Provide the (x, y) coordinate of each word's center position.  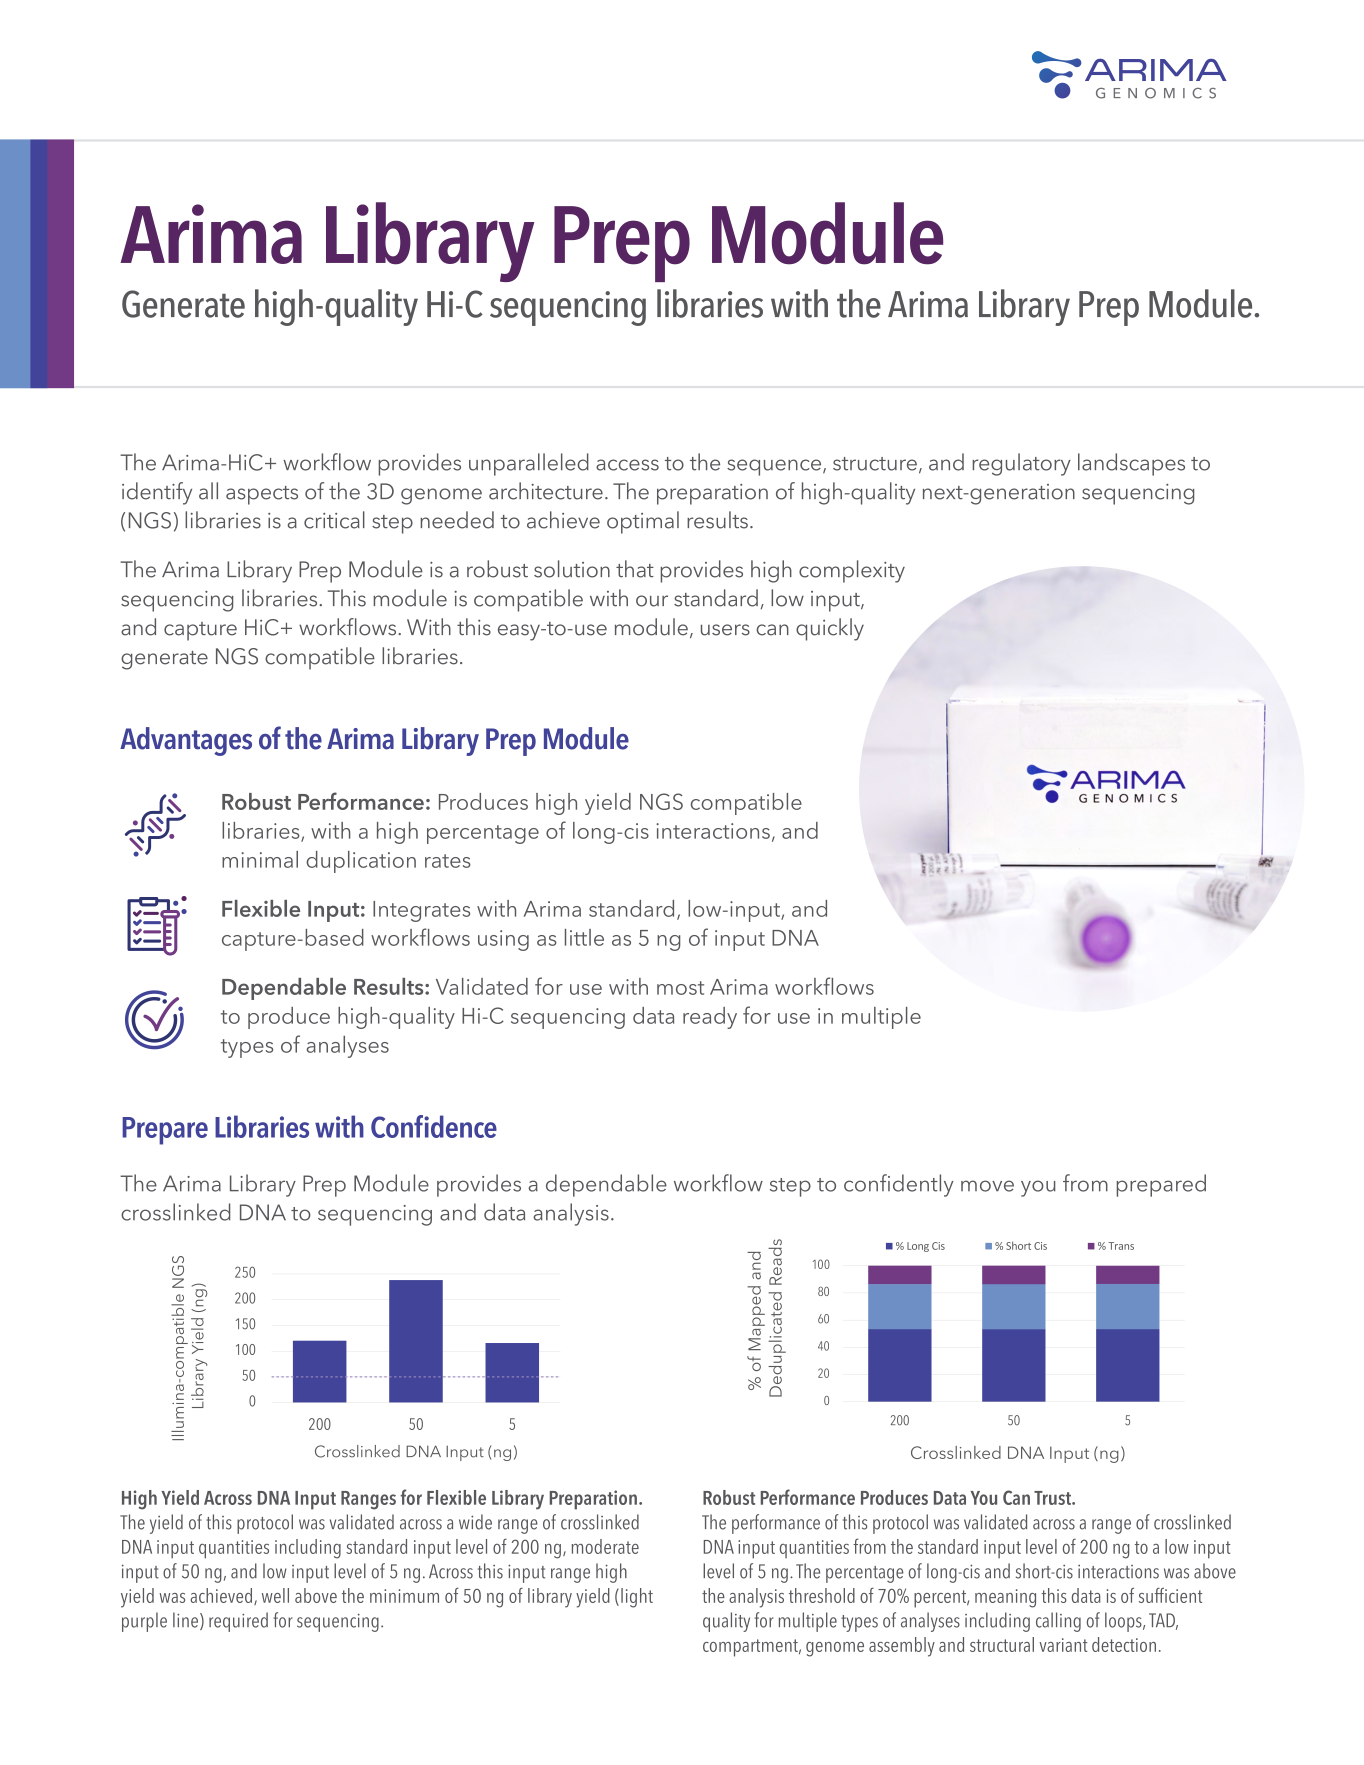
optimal (643, 522)
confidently (899, 1185)
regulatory (1021, 464)
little (584, 937)
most (680, 988)
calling (1058, 1622)
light (637, 1598)
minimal (260, 859)
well (275, 1595)
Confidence (434, 1126)
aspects (262, 495)
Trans (1121, 1246)
